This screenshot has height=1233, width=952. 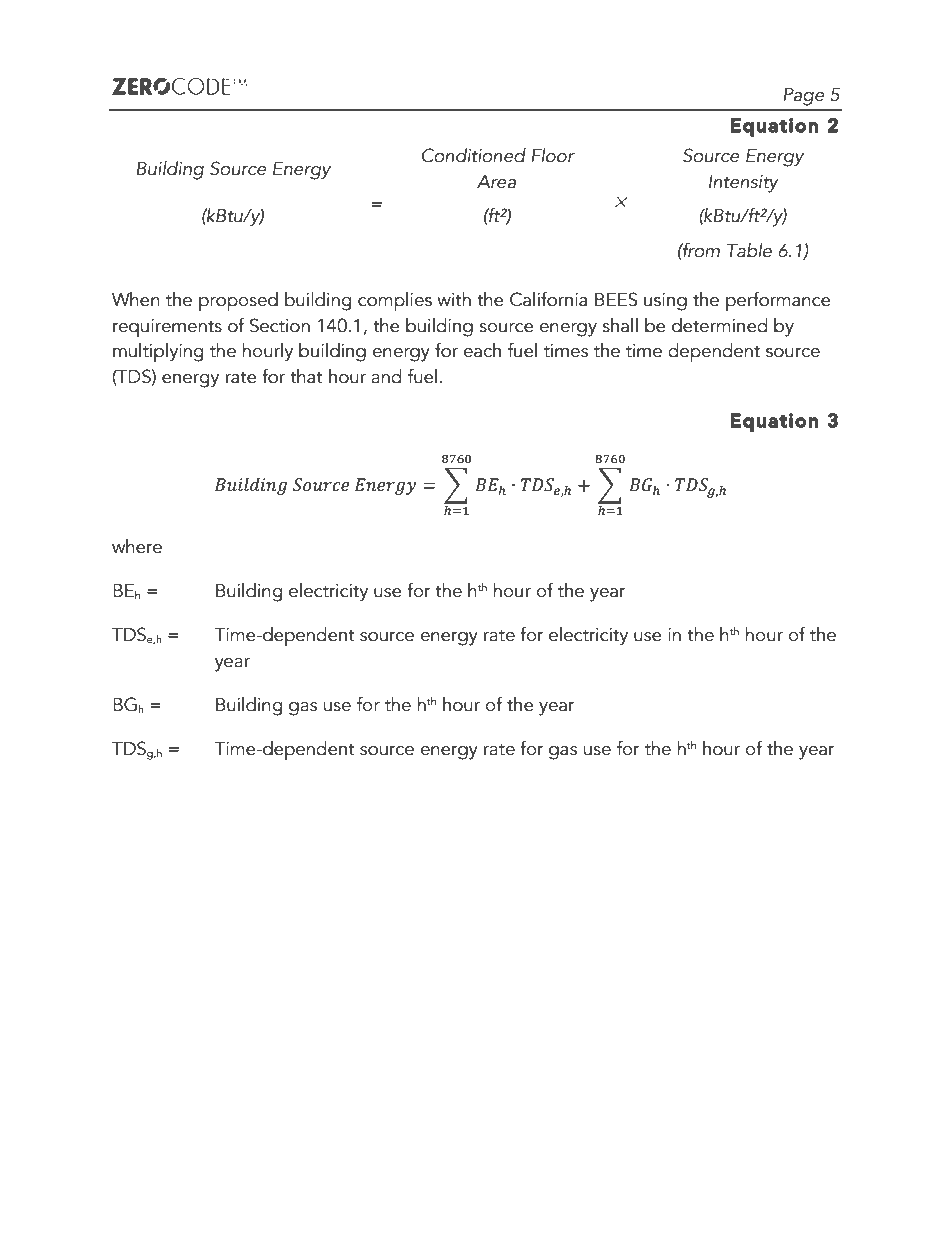 I want to click on shall, so click(x=620, y=325).
